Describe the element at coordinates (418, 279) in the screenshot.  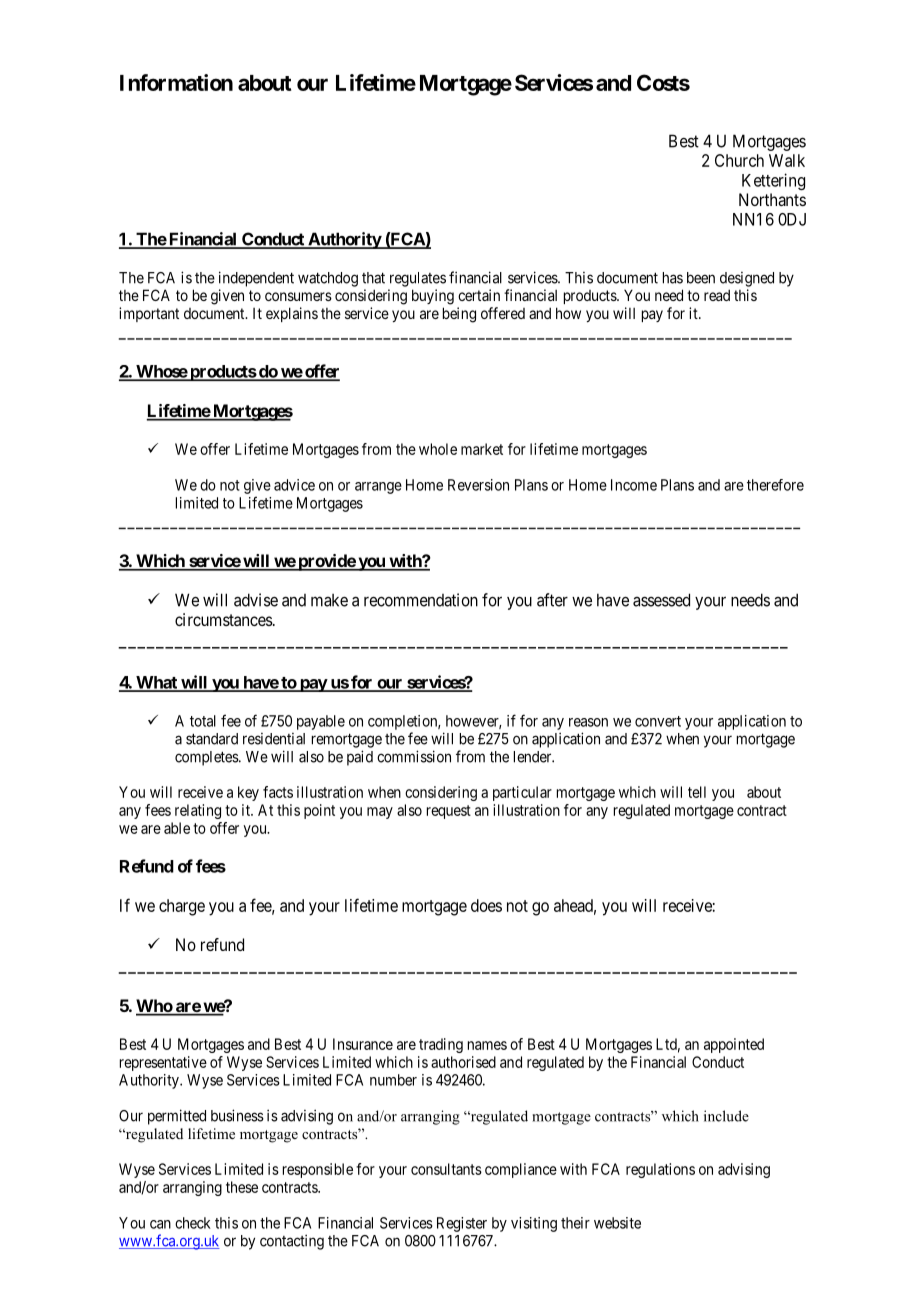
I see `regulates` at that location.
